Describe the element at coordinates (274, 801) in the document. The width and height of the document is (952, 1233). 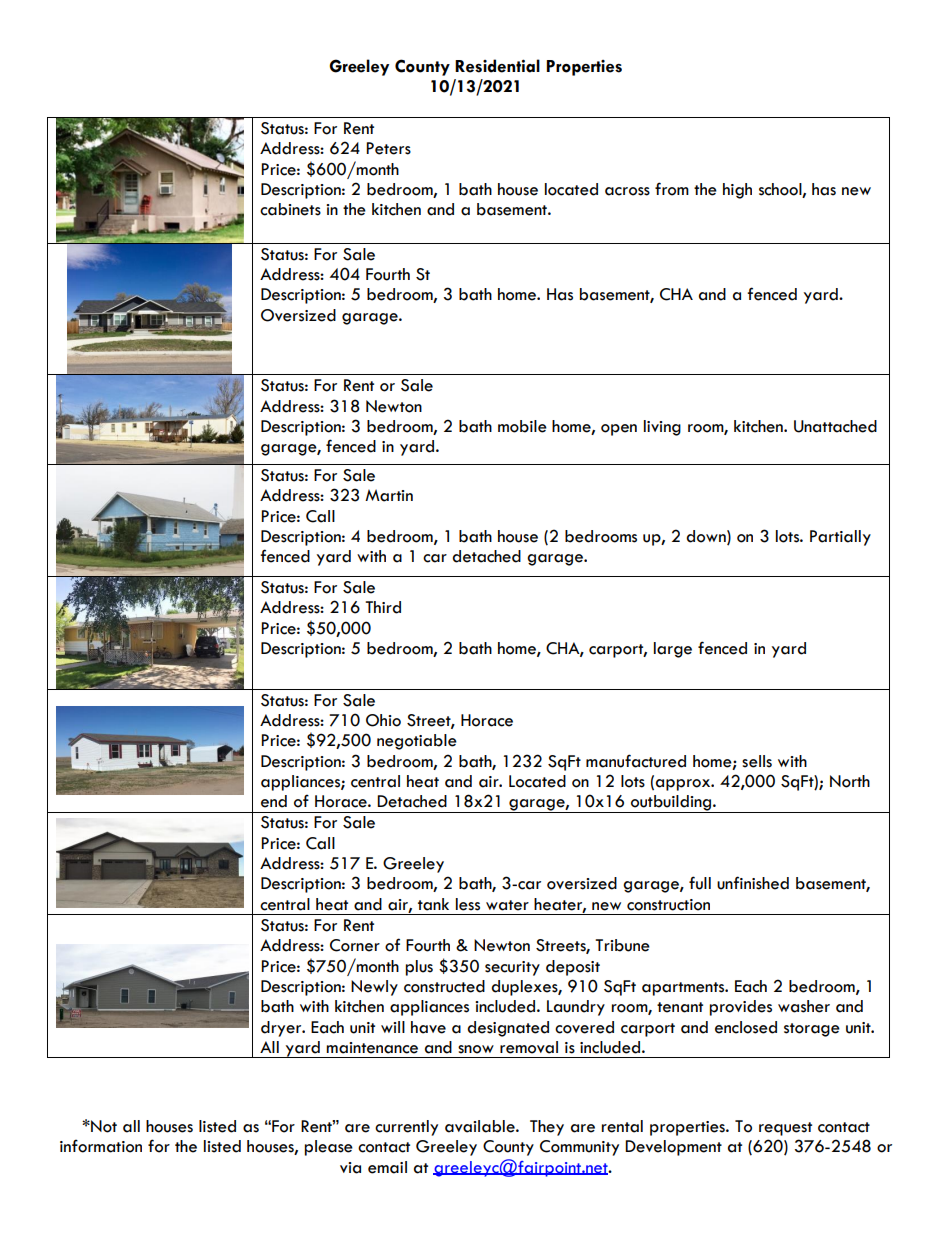
I see `end` at that location.
